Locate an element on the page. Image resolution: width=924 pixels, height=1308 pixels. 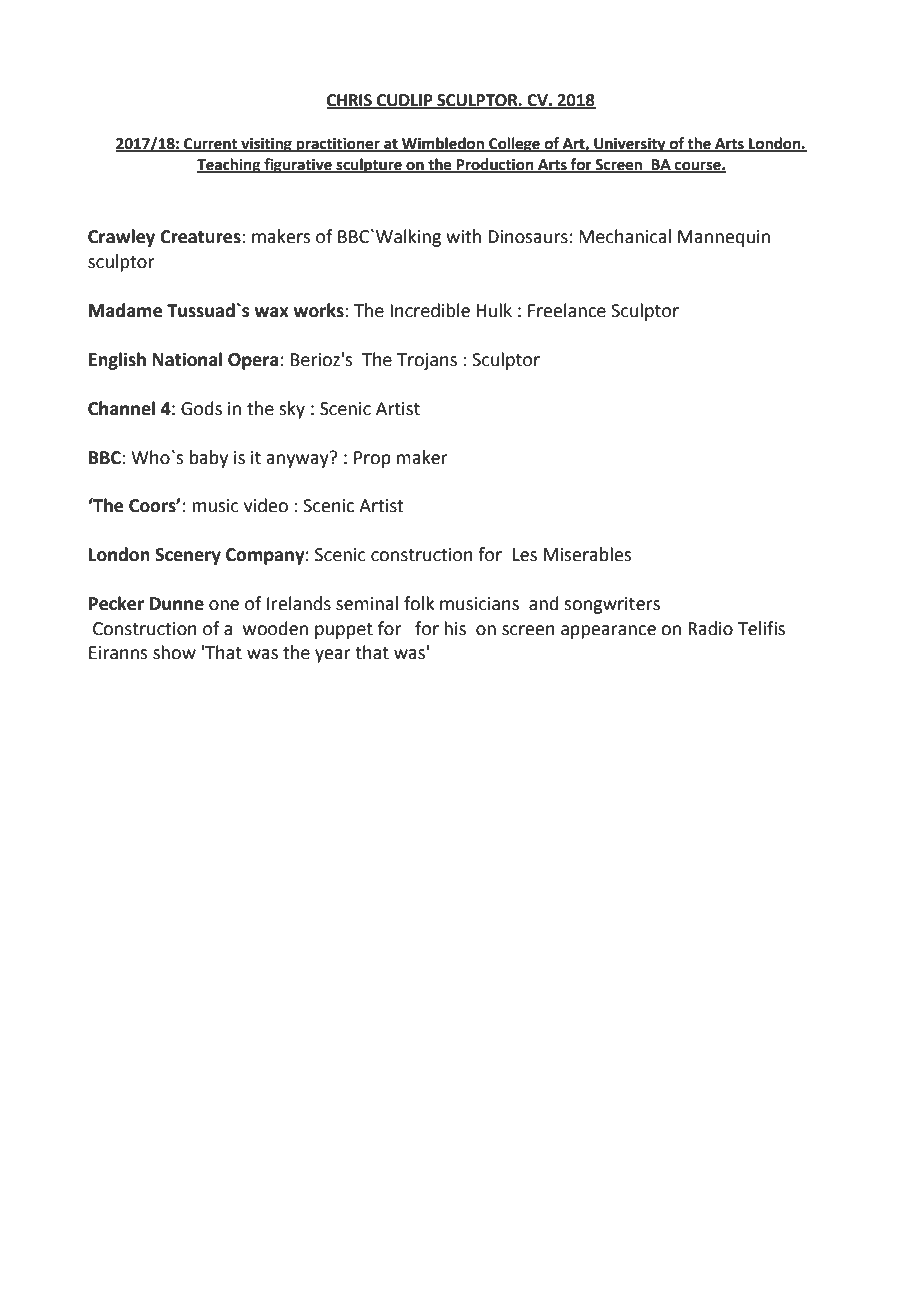
National is located at coordinates (187, 359).
